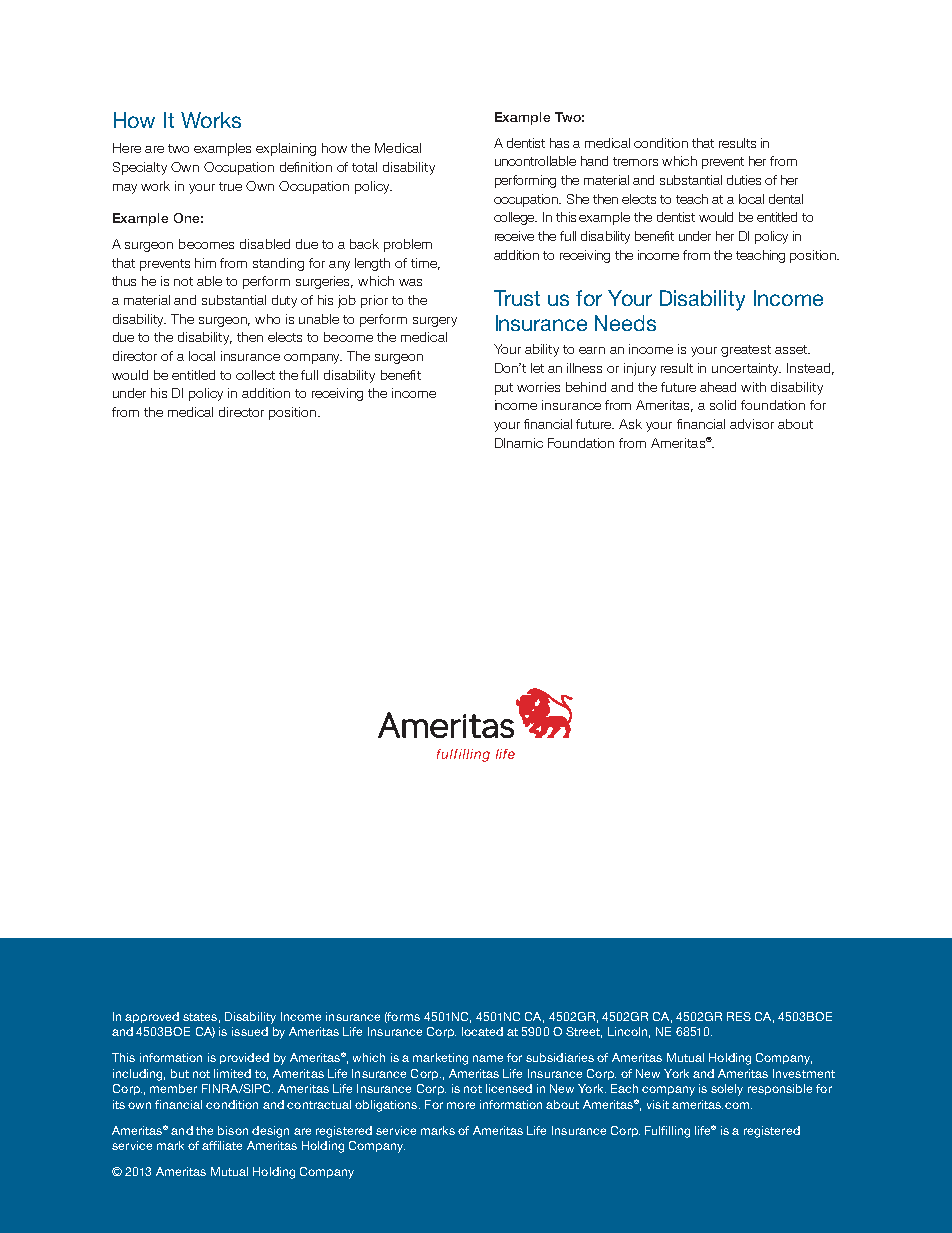 The width and height of the screenshot is (952, 1233). What do you see at coordinates (515, 218) in the screenshot?
I see `college` at bounding box center [515, 218].
